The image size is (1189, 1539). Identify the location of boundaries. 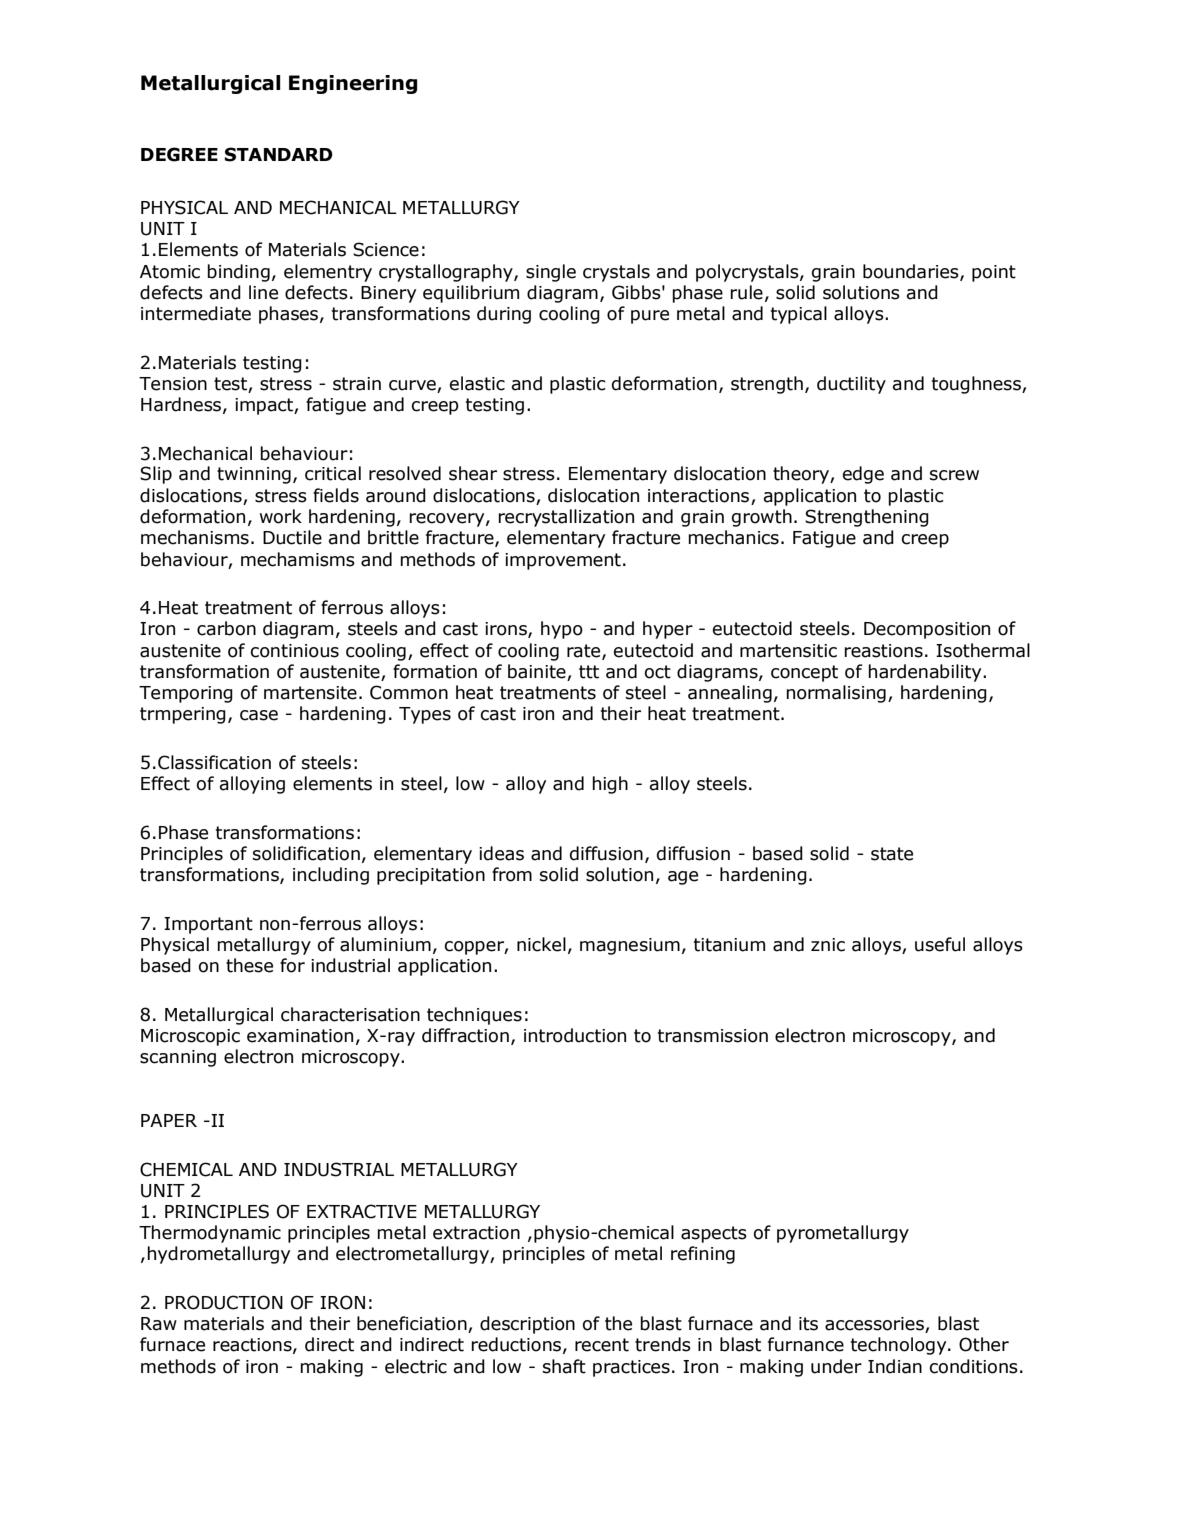
(912, 272).
